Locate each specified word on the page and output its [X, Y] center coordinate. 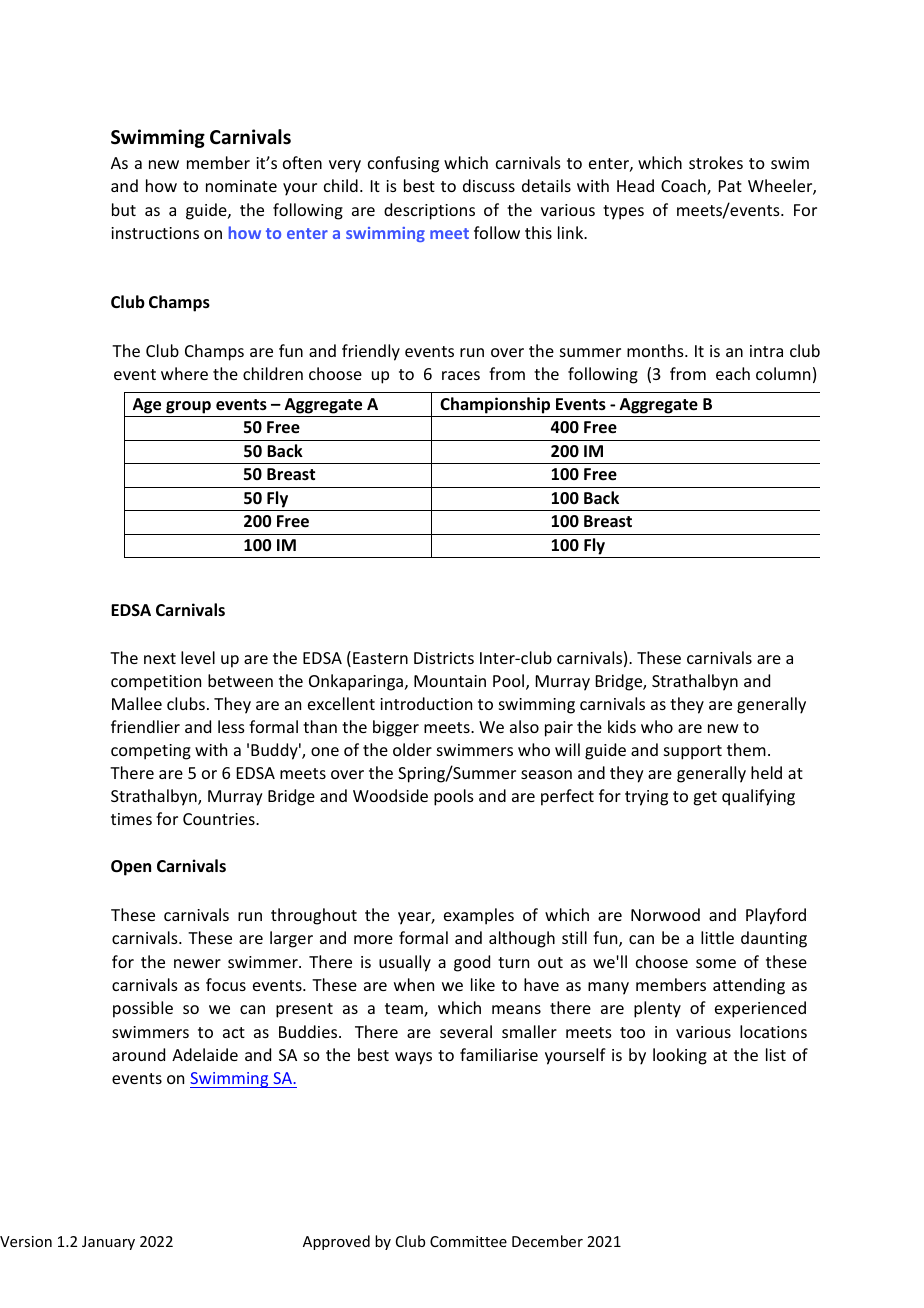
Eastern [380, 658]
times [131, 819]
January [108, 1243]
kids [622, 726]
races [461, 375]
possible [143, 1009]
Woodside [390, 795]
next [160, 658]
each [733, 373]
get [705, 798]
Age [146, 406]
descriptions [429, 211]
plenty [657, 1009]
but [124, 209]
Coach [684, 187]
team [405, 1010]
